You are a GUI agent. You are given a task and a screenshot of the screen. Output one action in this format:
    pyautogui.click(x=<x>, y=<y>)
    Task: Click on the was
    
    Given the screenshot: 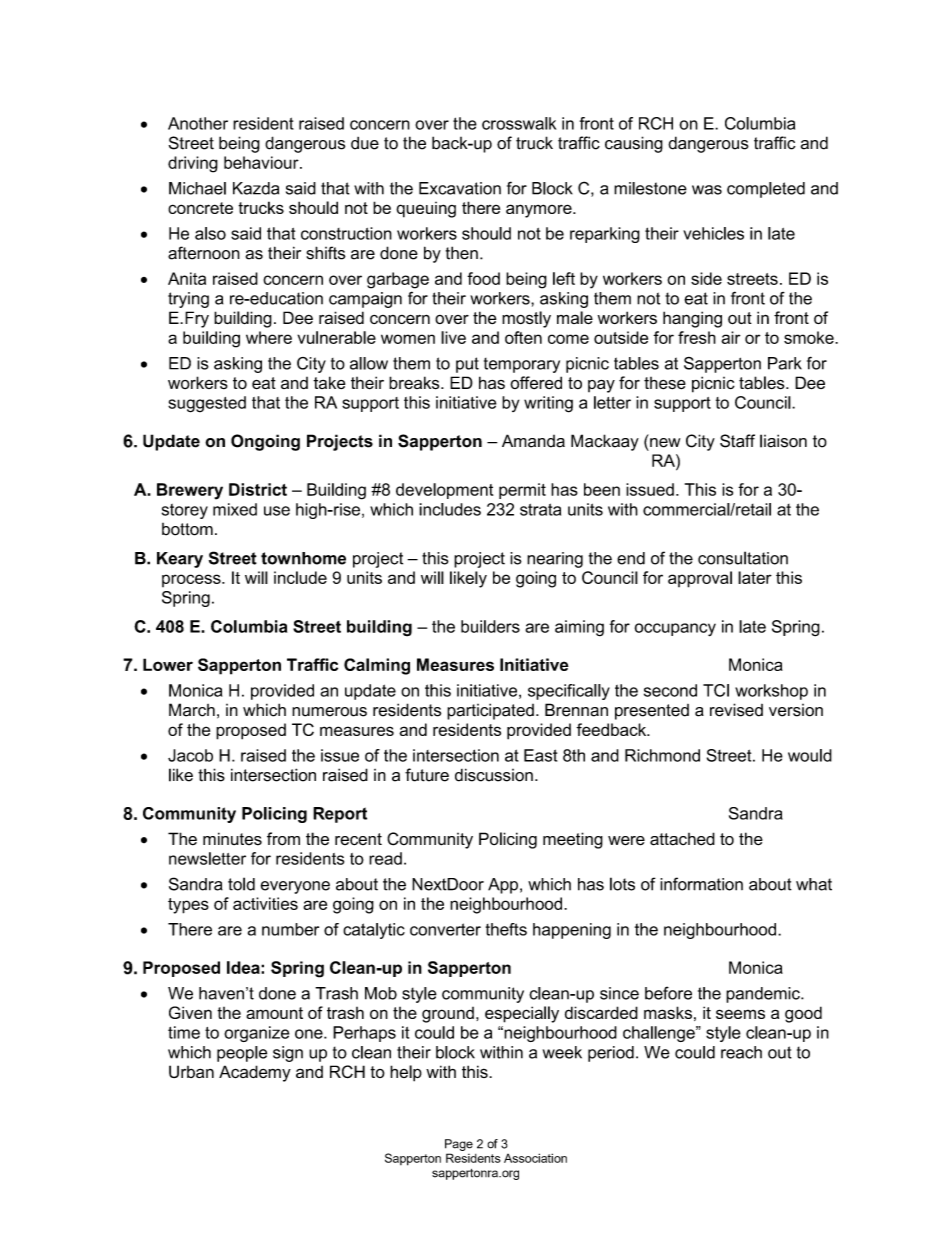 What is the action you would take?
    pyautogui.click(x=707, y=190)
